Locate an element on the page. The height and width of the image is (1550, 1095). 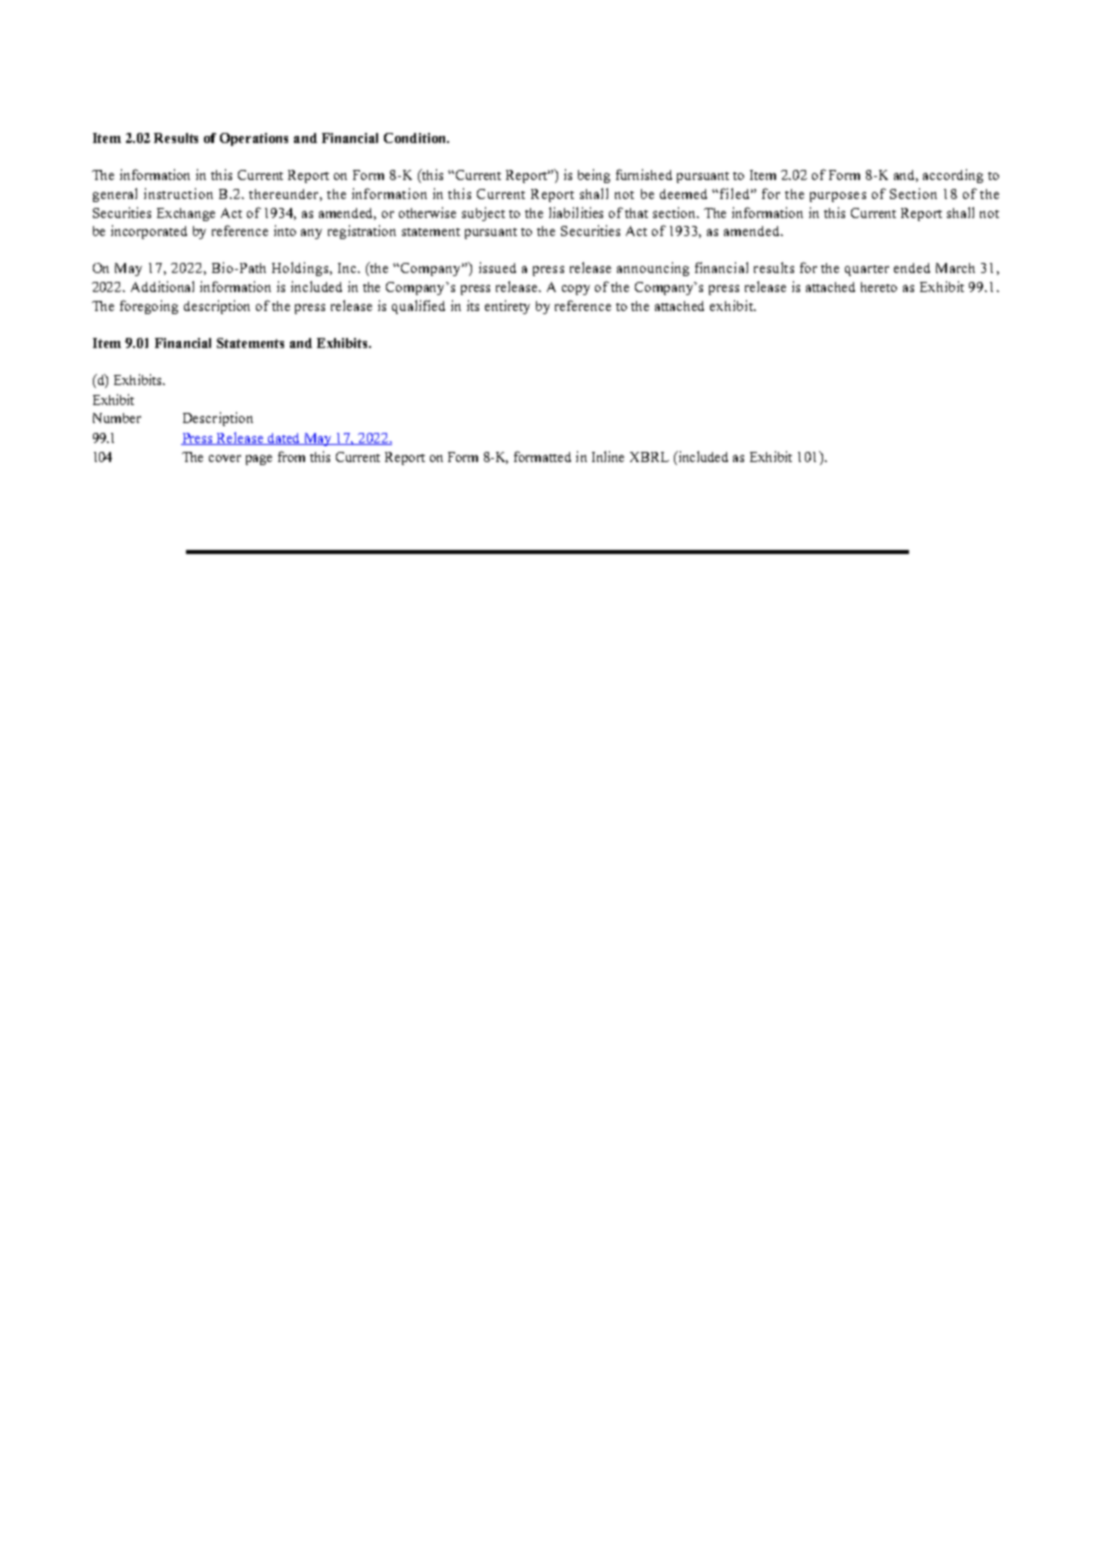
entirety is located at coordinates (507, 307).
